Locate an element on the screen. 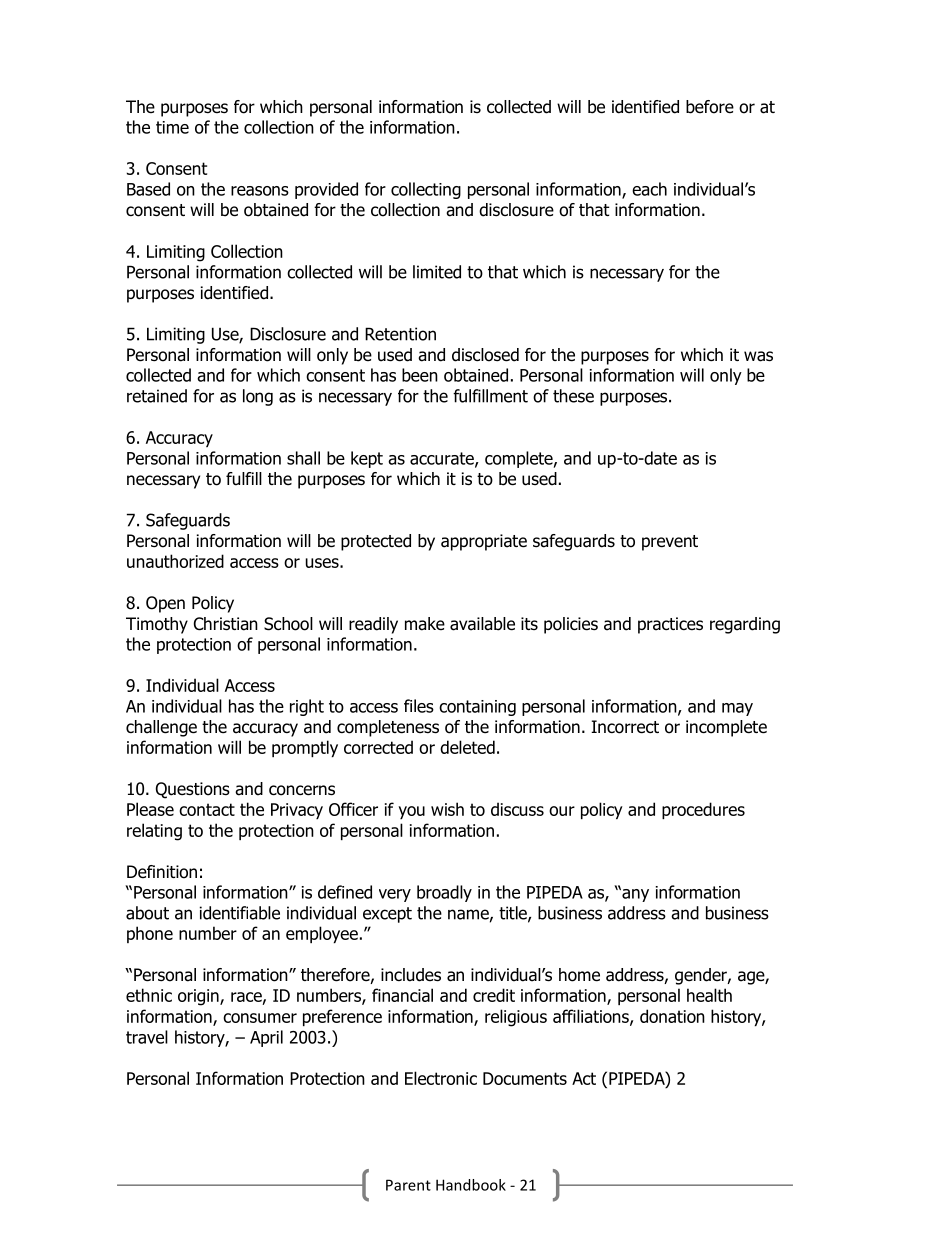 The image size is (952, 1233). long is located at coordinates (258, 397).
